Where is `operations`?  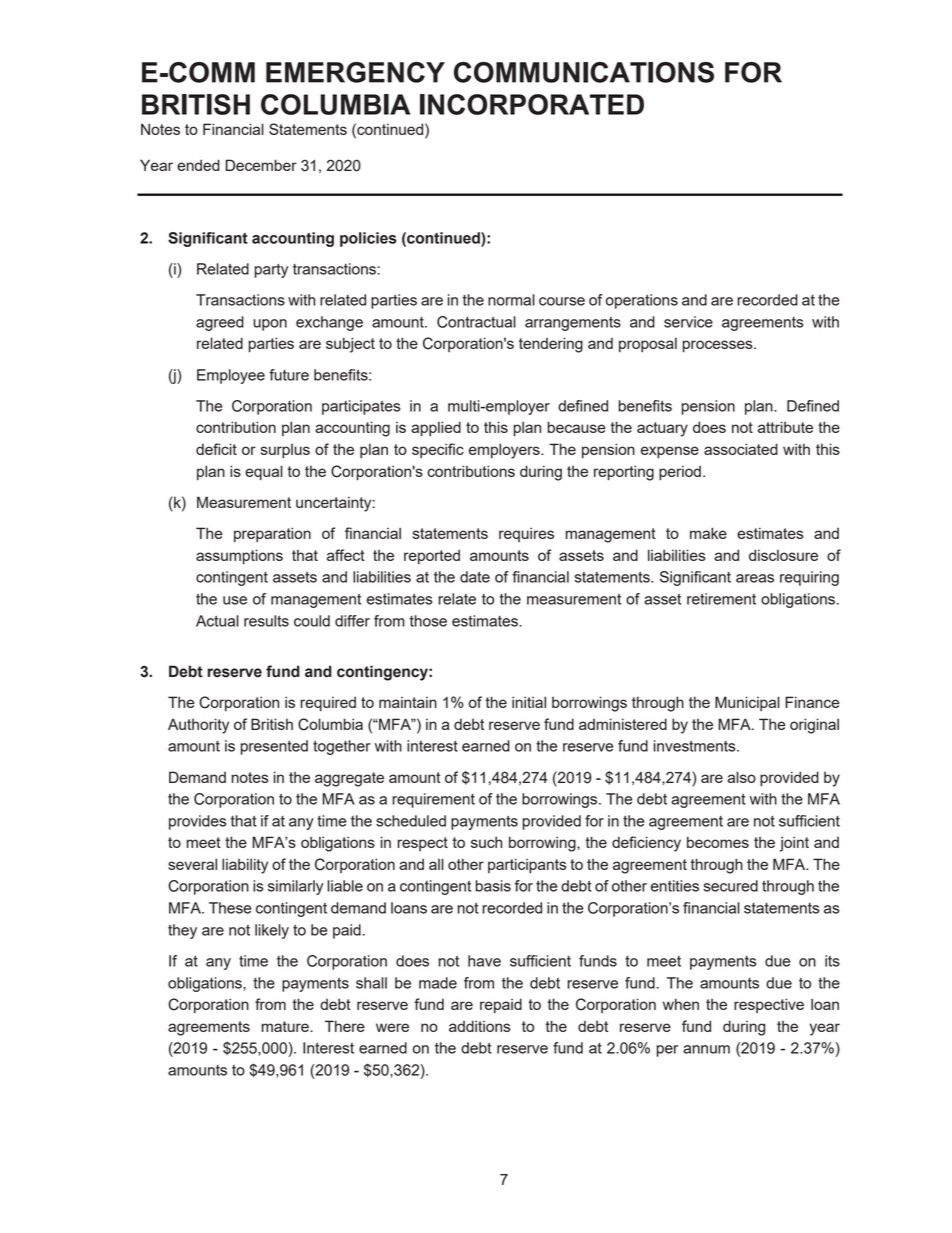 operations is located at coordinates (642, 301).
